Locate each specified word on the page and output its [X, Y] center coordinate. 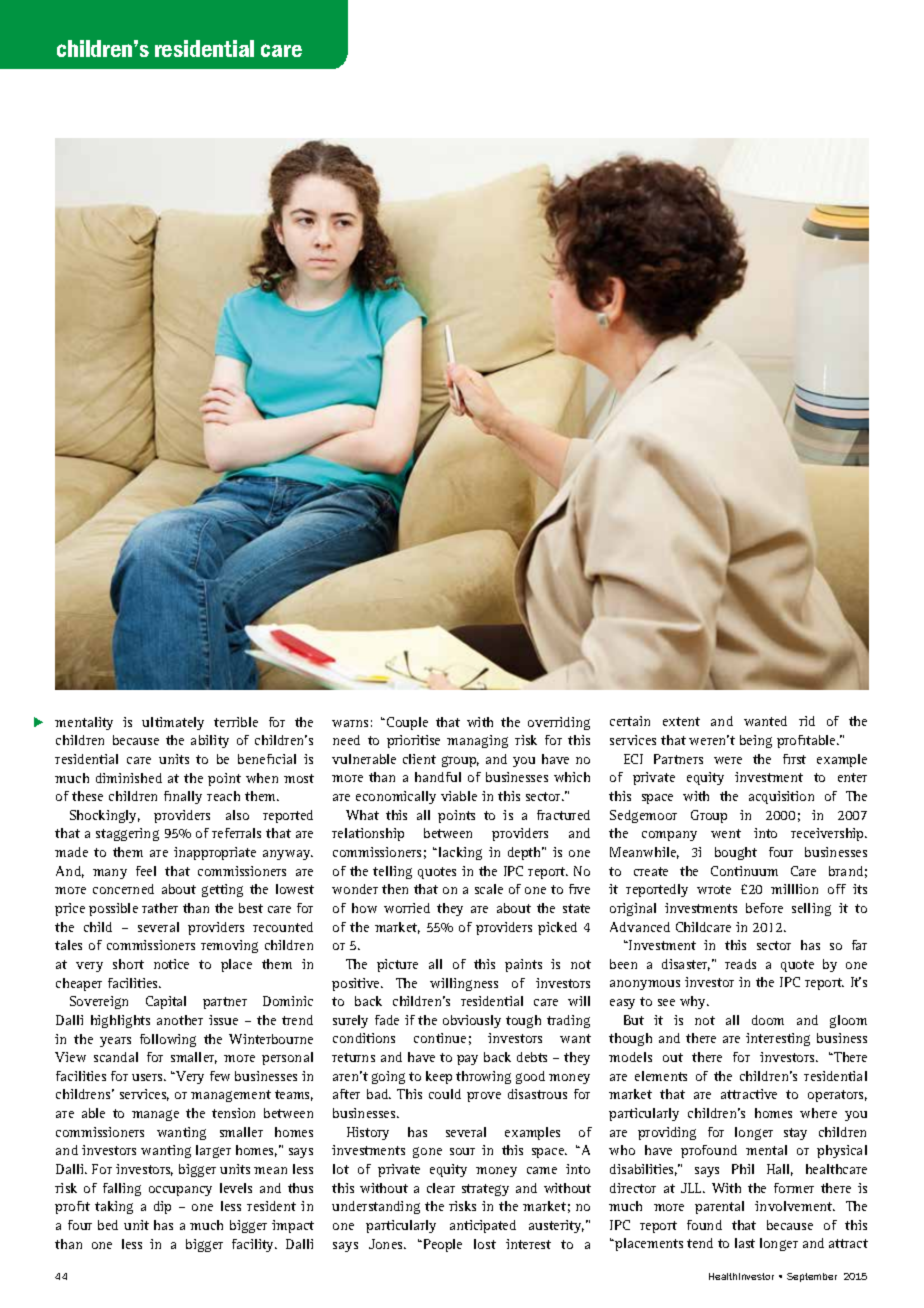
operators [837, 1096]
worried [407, 908]
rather [160, 908]
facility [254, 1245]
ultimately [173, 723]
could [445, 1094]
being [756, 741]
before [764, 908]
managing [477, 741]
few [220, 1076]
